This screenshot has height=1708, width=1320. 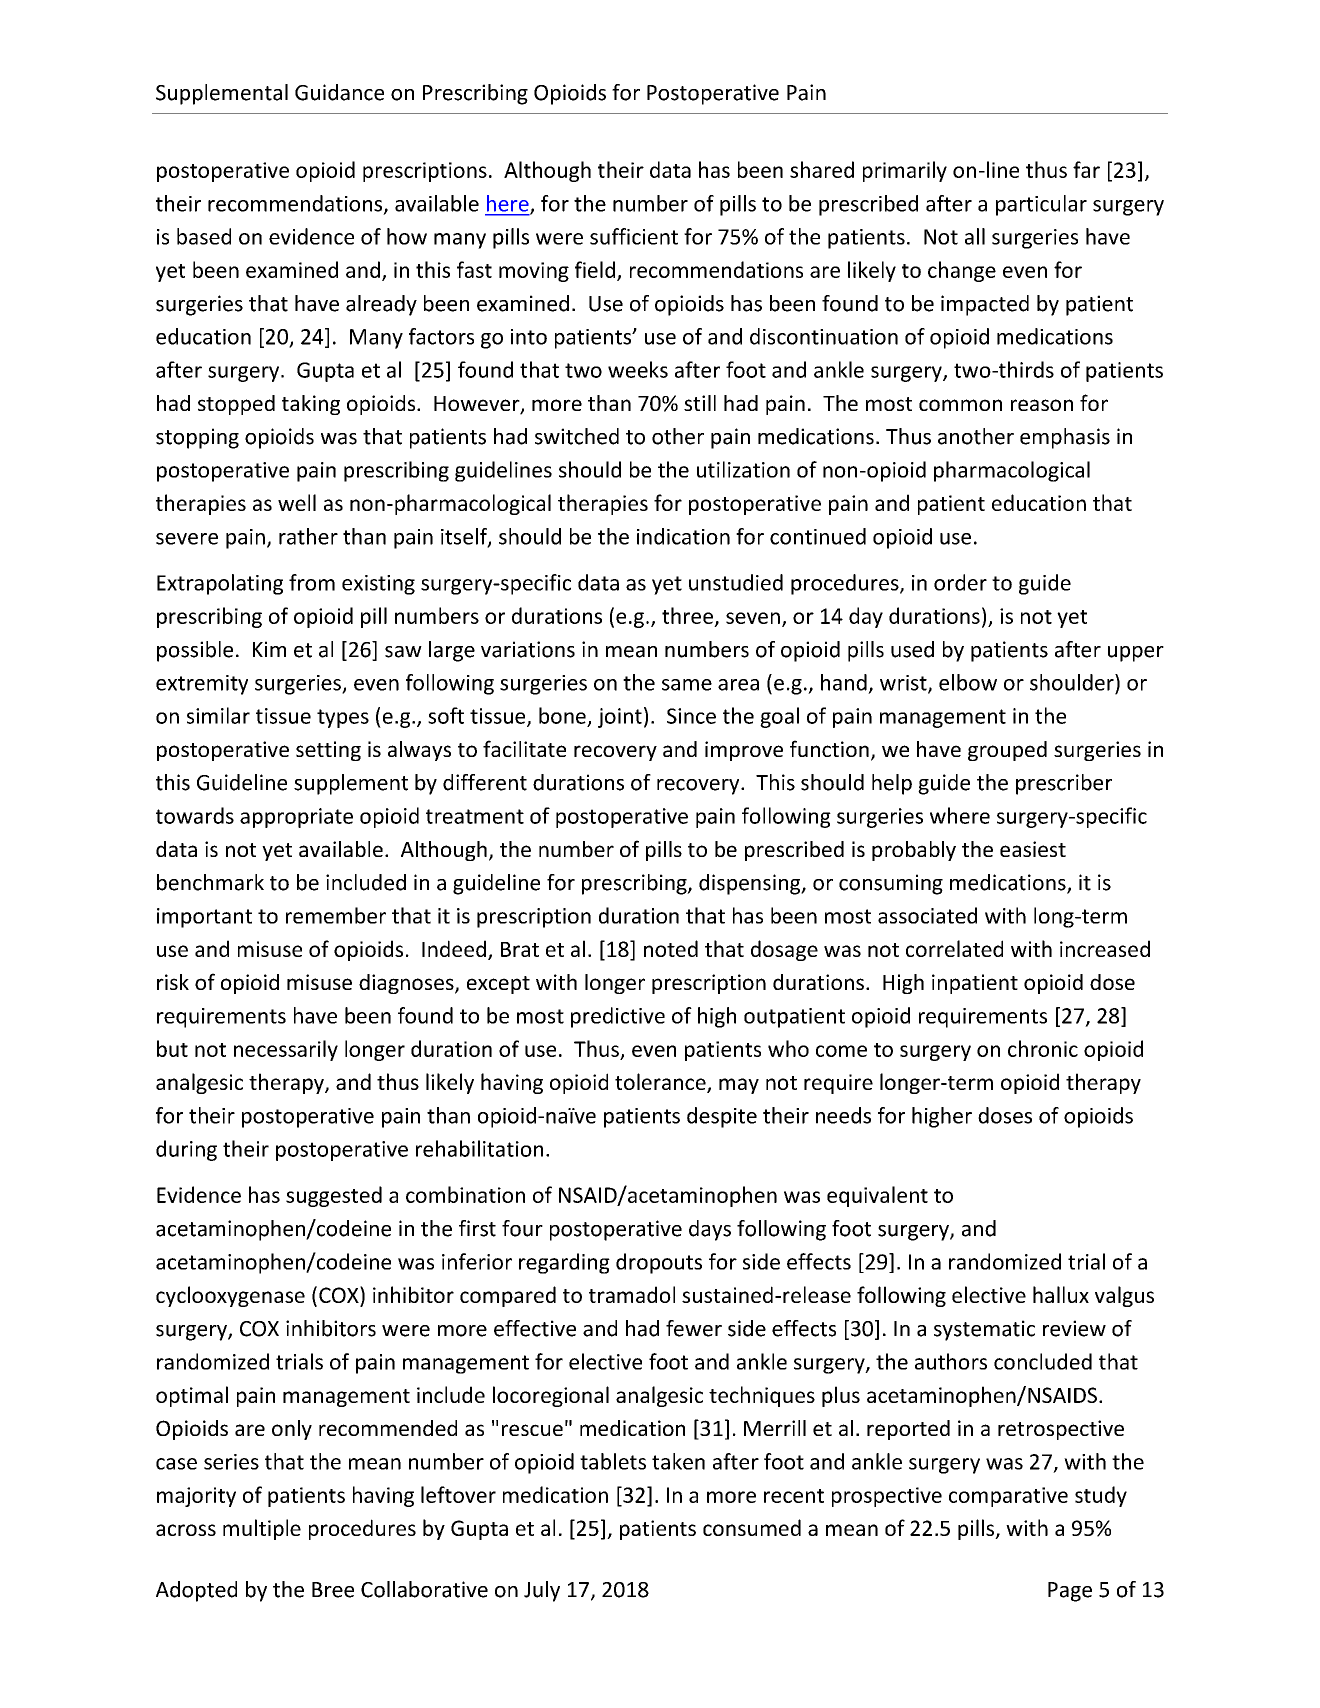 I want to click on far, so click(x=1086, y=169).
